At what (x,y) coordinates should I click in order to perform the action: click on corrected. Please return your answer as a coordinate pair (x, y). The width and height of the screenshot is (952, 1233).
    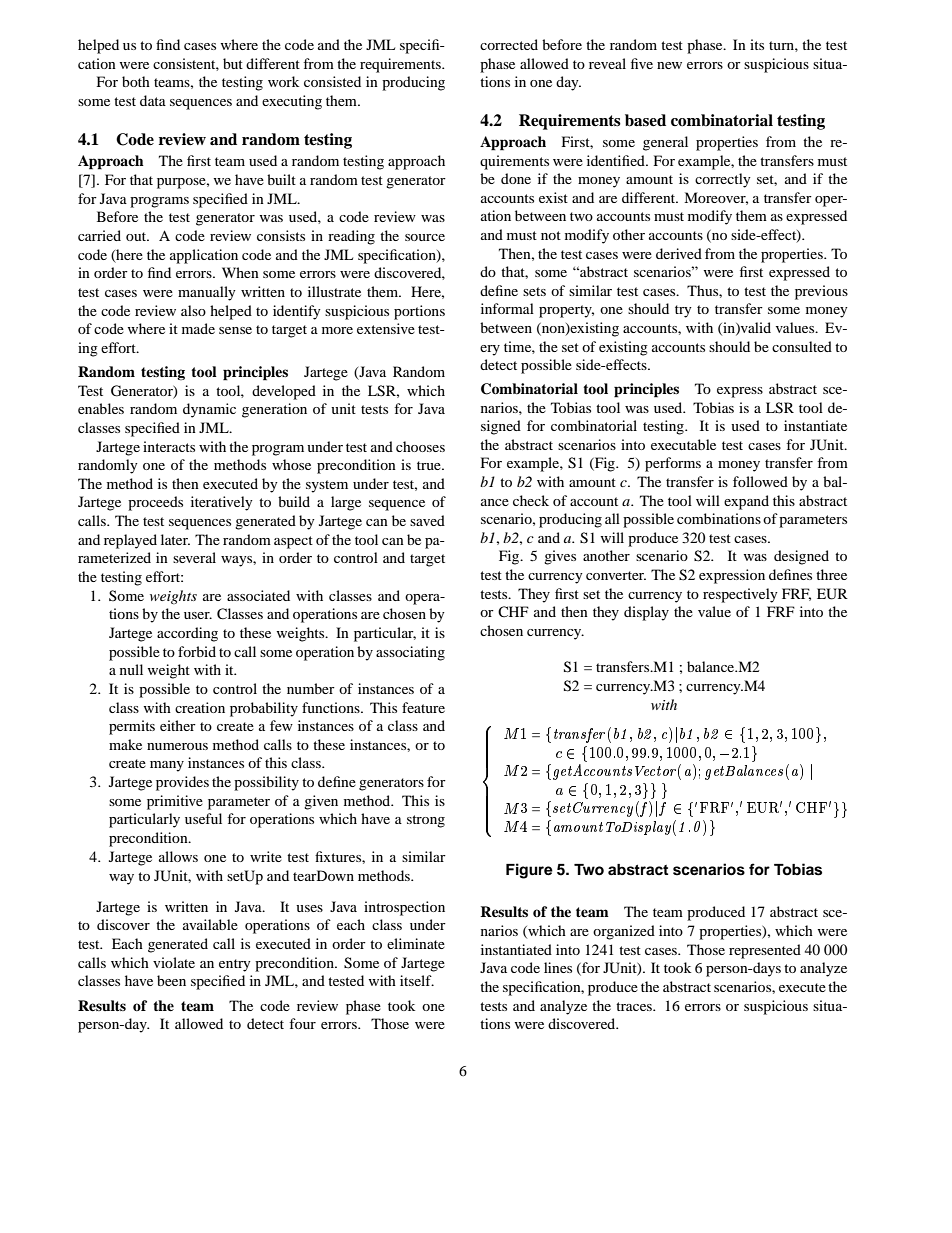
    Looking at the image, I should click on (509, 44).
